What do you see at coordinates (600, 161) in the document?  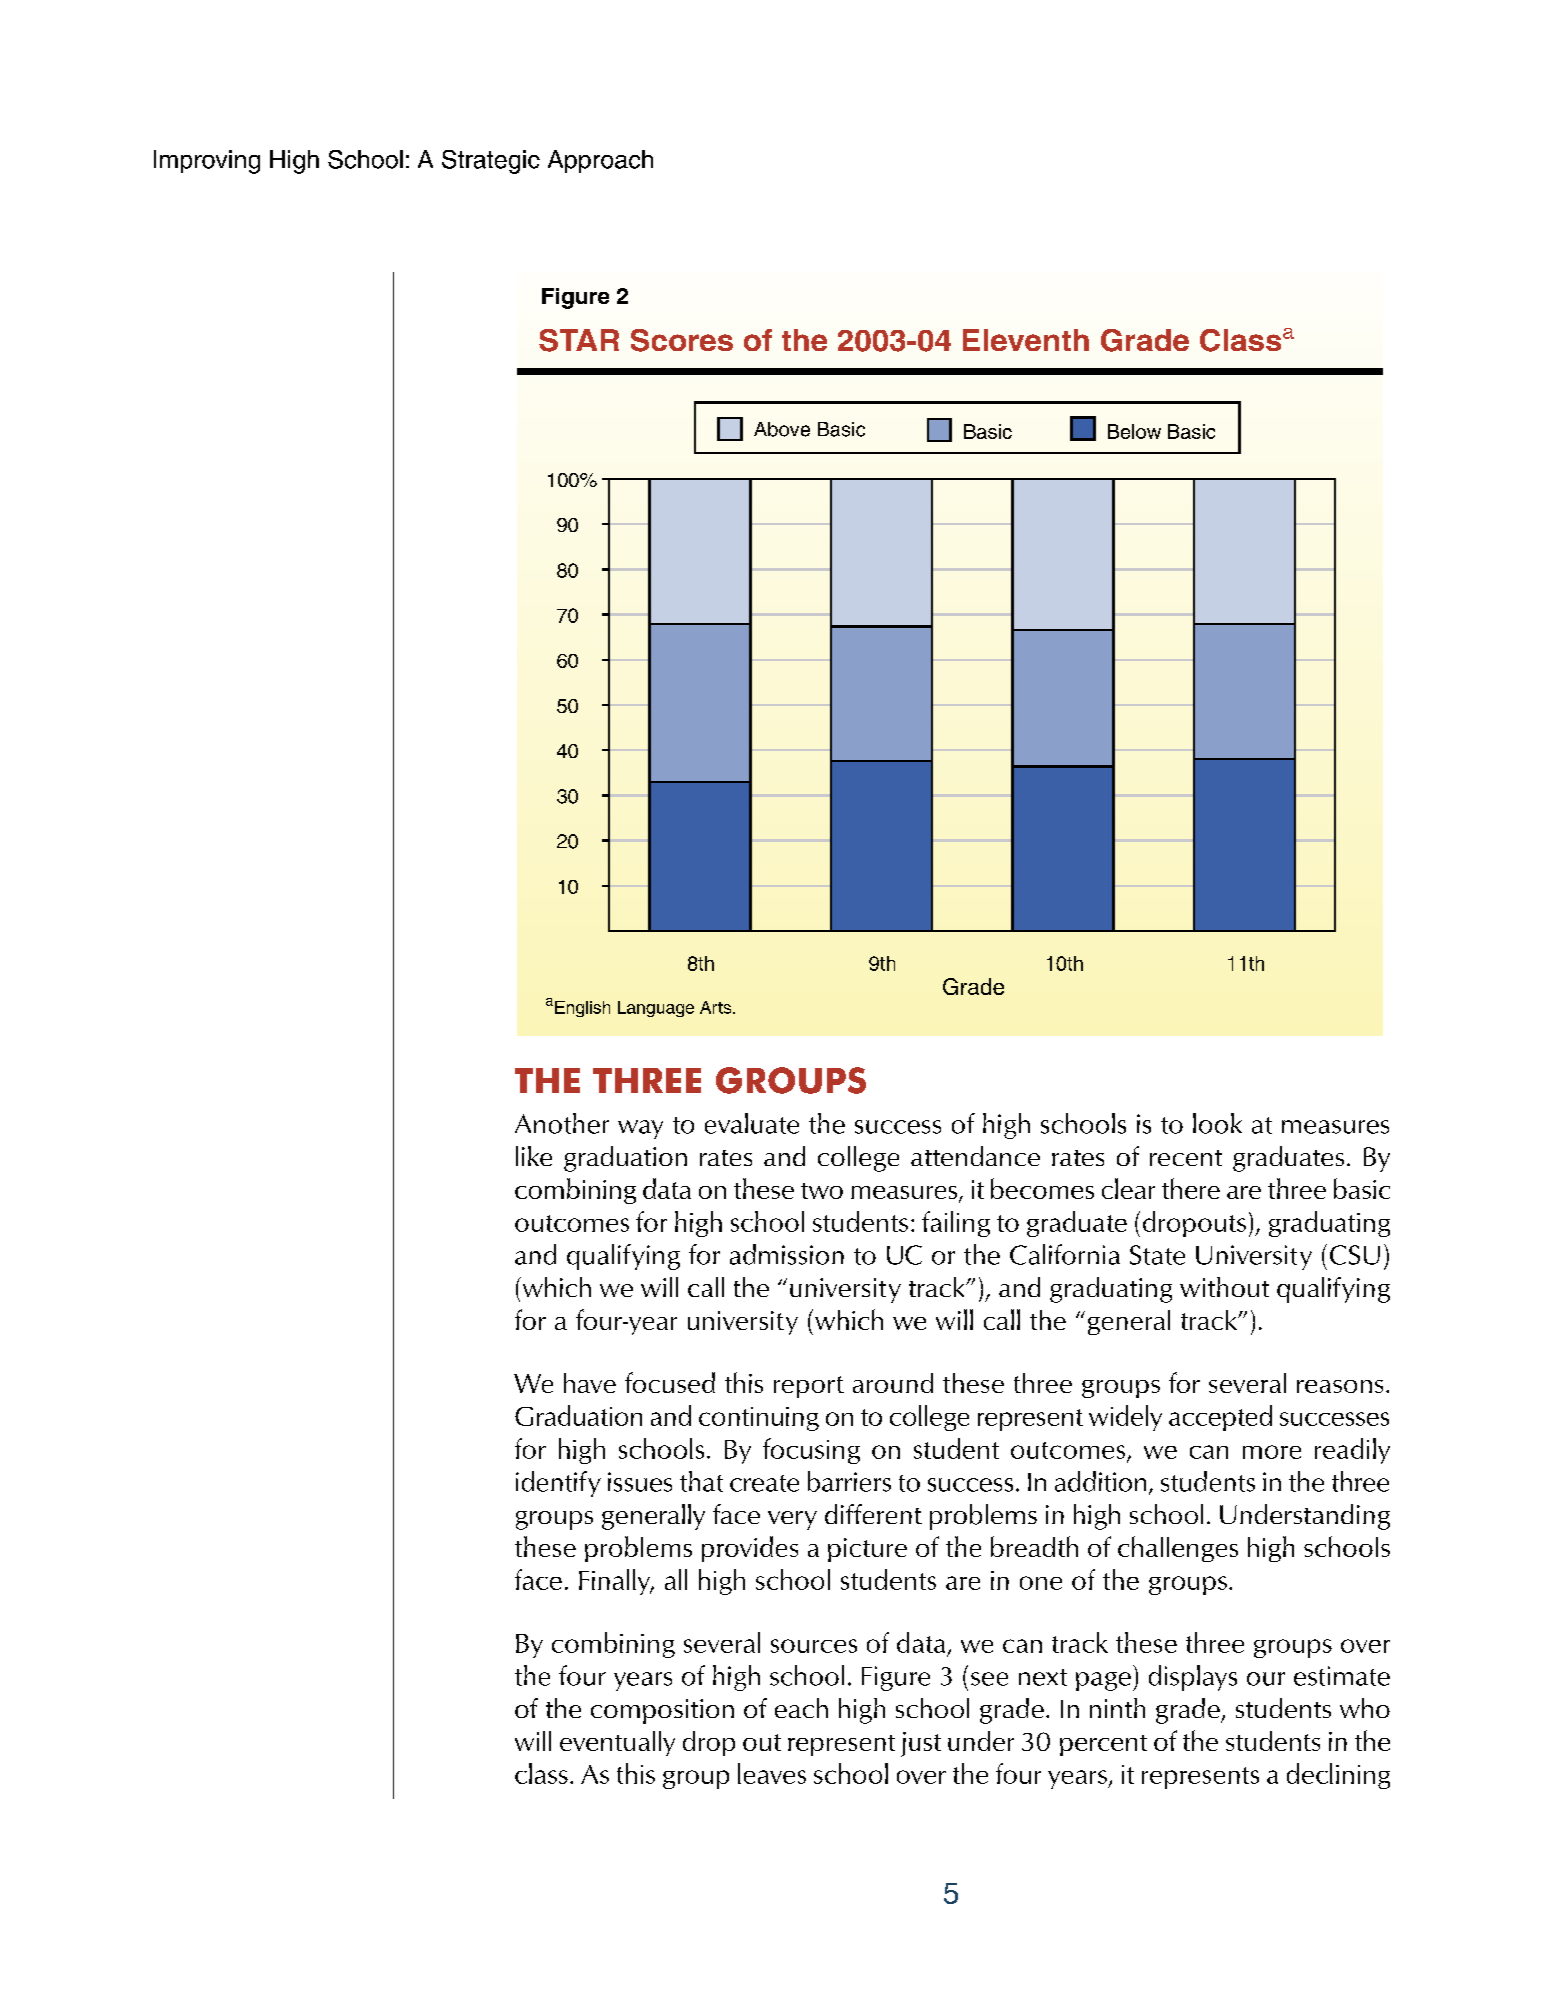 I see `Approach` at bounding box center [600, 161].
